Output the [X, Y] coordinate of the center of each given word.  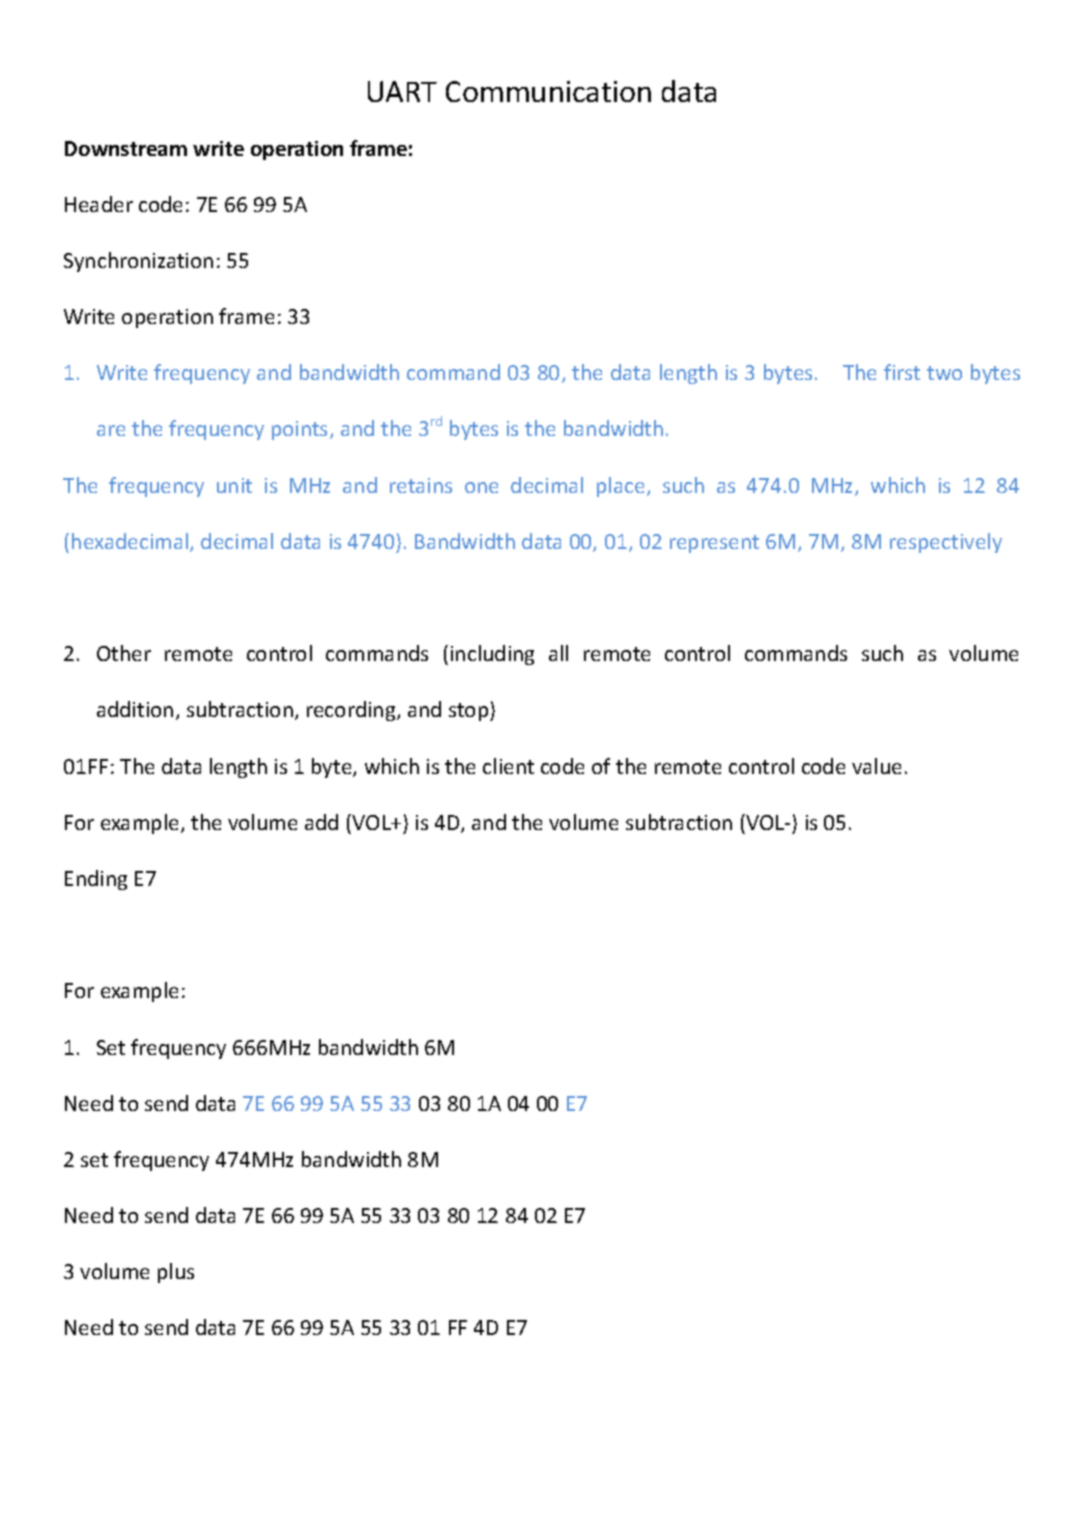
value [876, 766]
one [481, 487]
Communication [548, 91]
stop [470, 712]
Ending [96, 880]
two [944, 373]
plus [176, 1273]
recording [352, 711]
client [508, 766]
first [902, 372]
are [111, 430]
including [492, 655]
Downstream [126, 148]
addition [135, 709]
